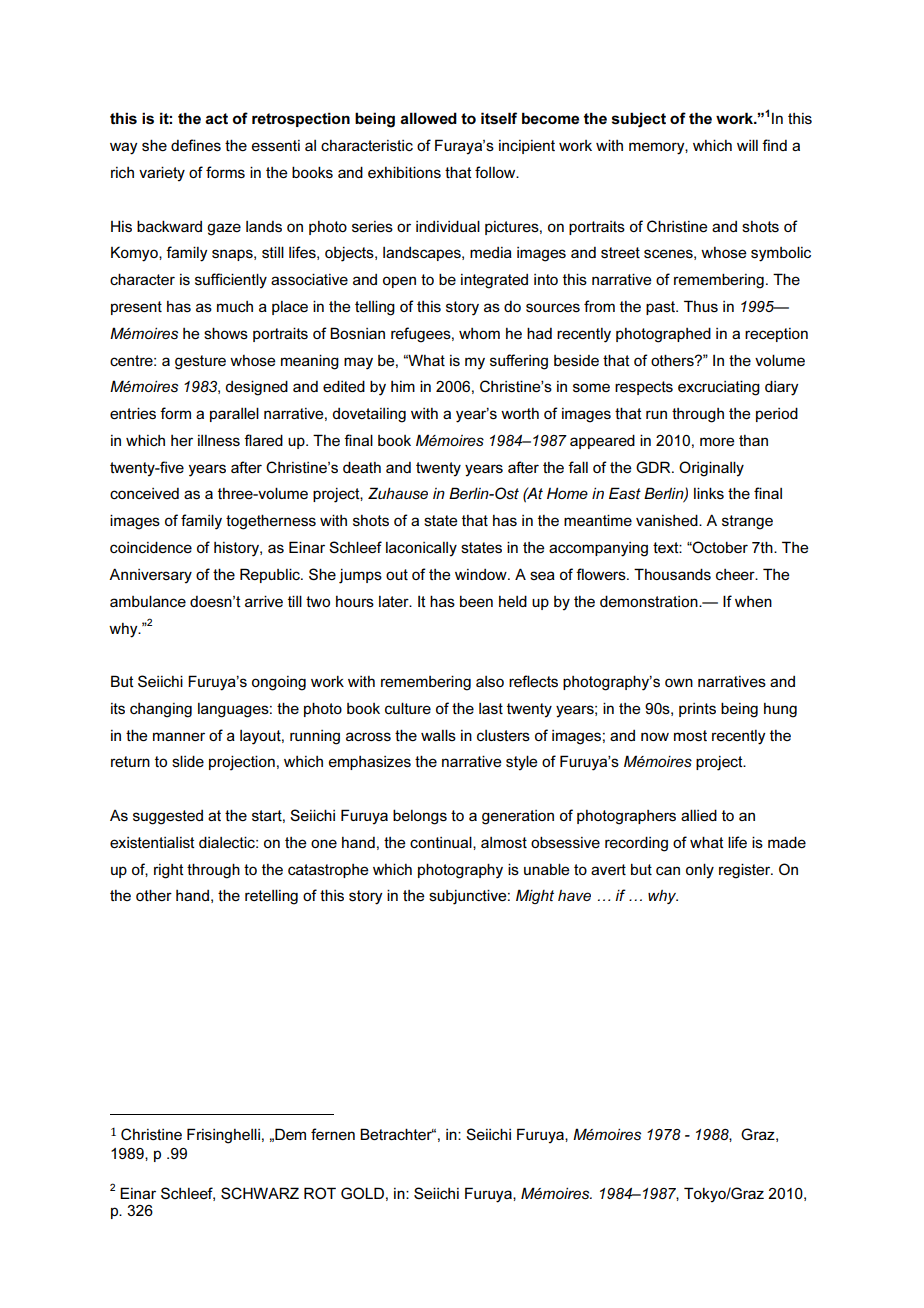  I want to click on SCHWARZ, so click(260, 1193).
